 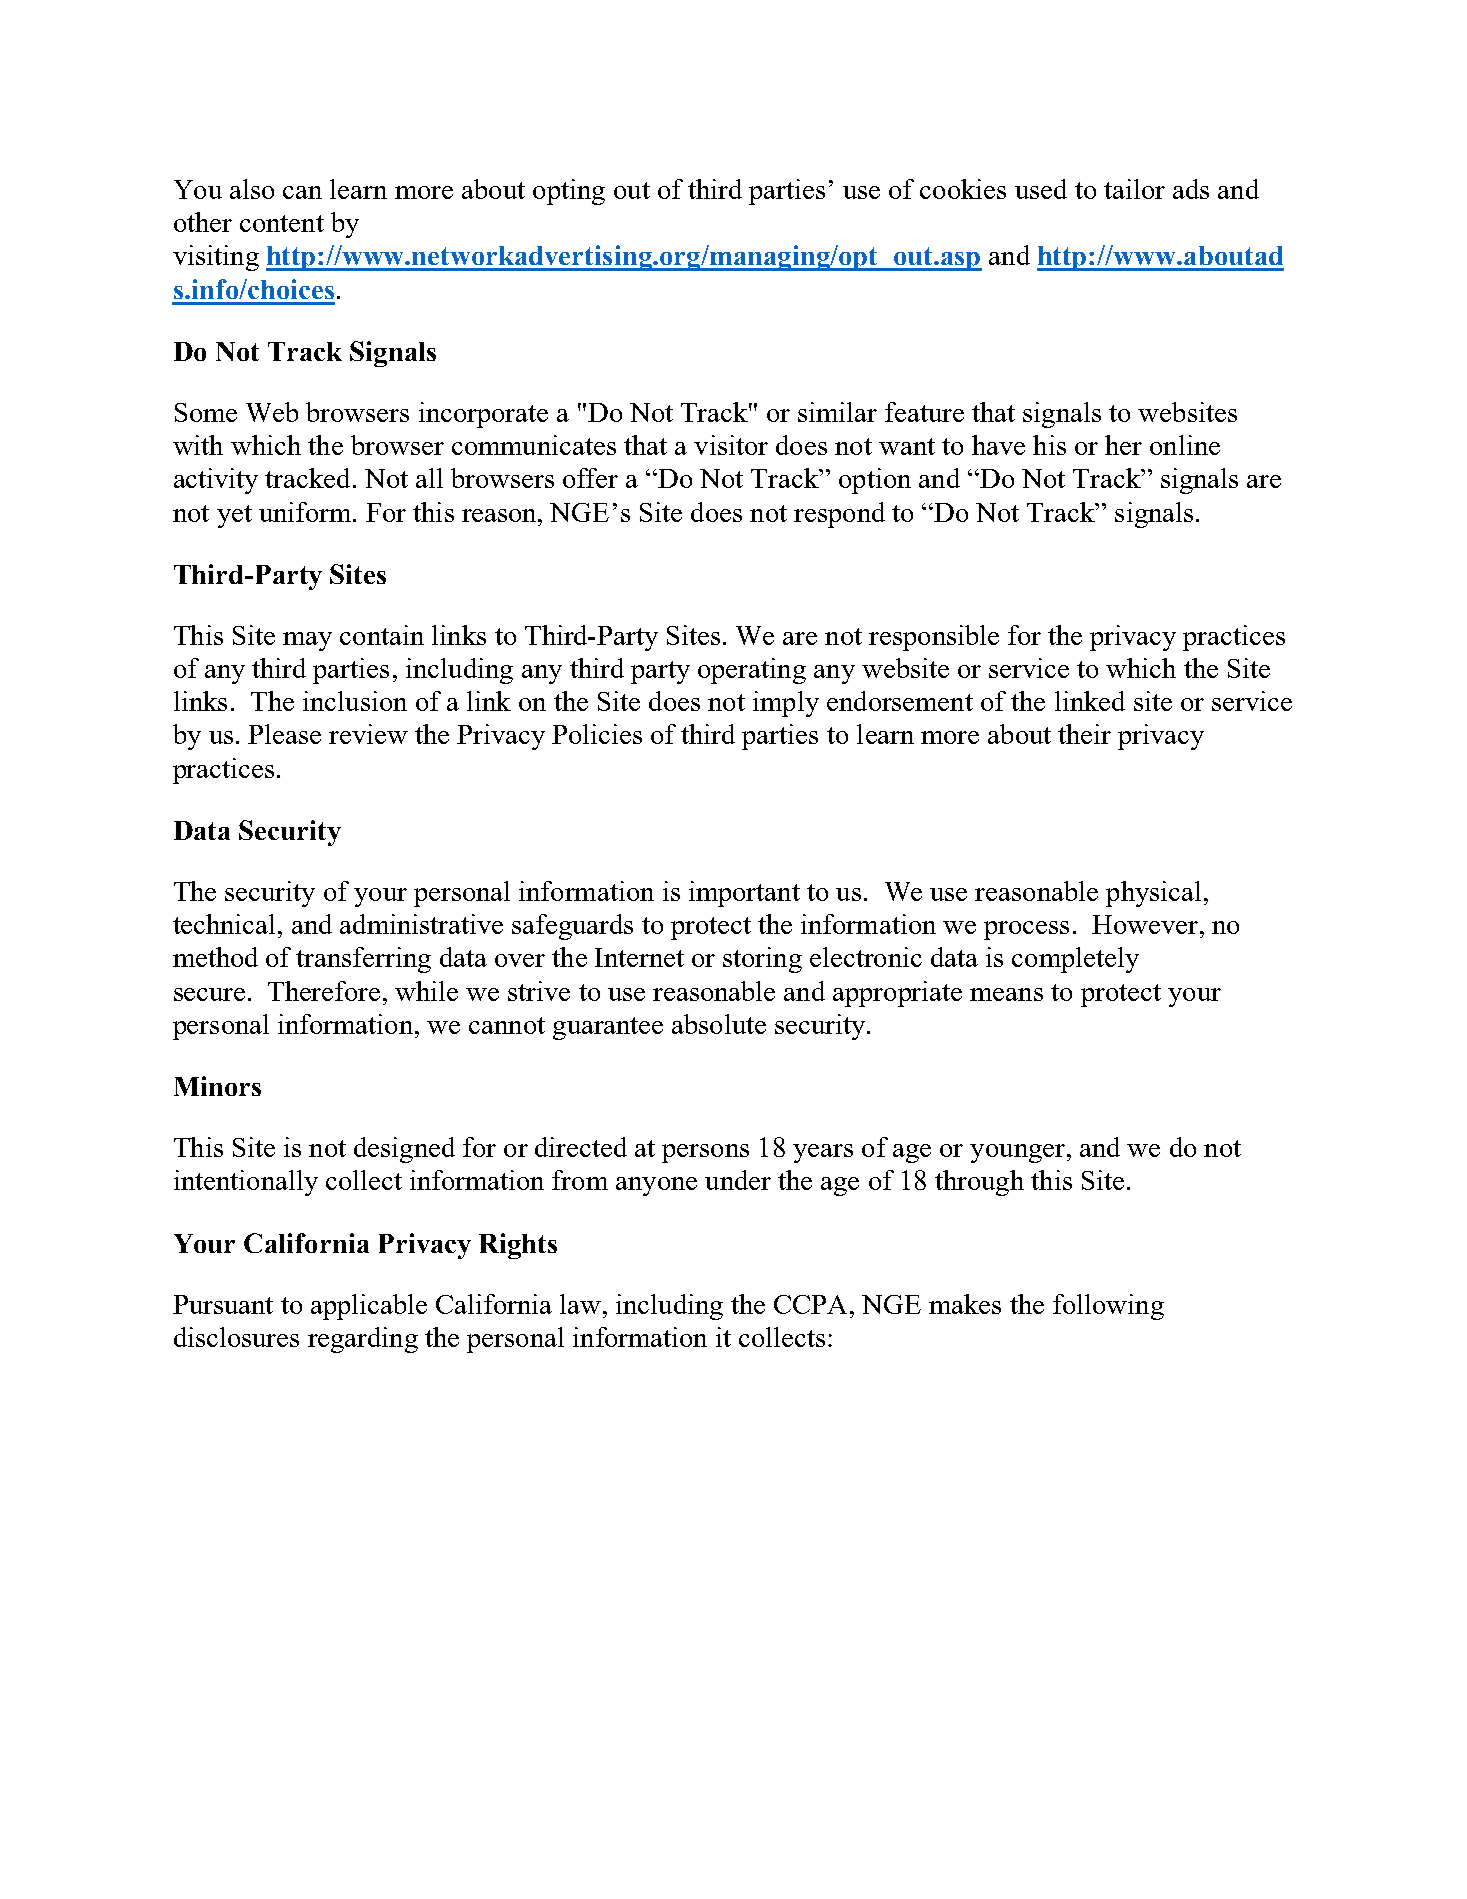 What do you see at coordinates (369, 1307) in the page?
I see `applicable` at bounding box center [369, 1307].
